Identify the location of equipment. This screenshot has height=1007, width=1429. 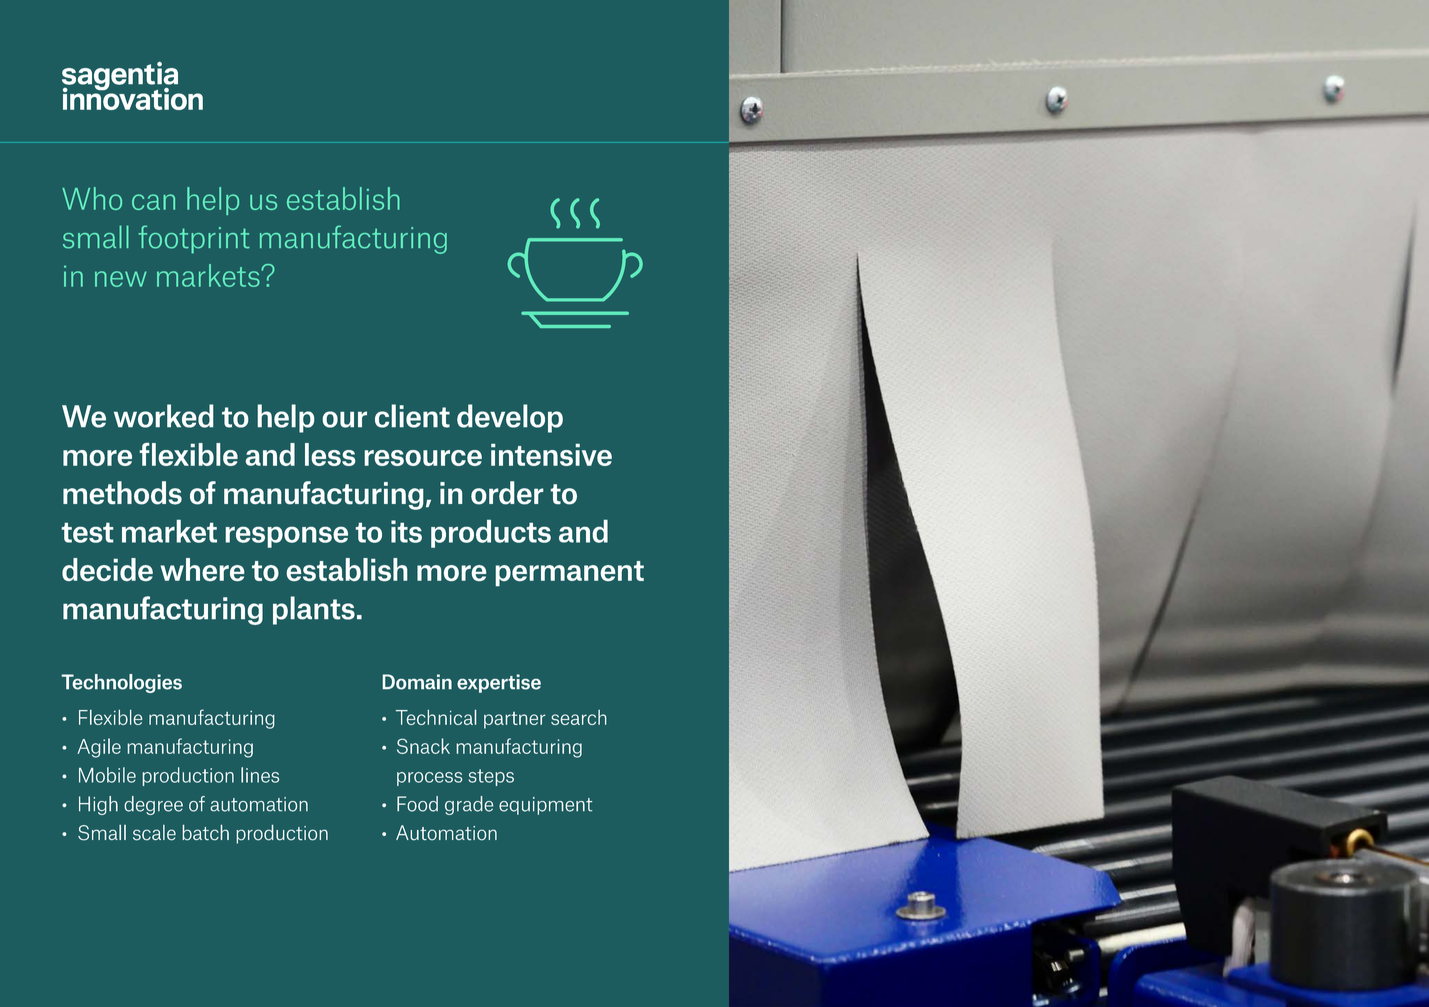
(545, 806).
